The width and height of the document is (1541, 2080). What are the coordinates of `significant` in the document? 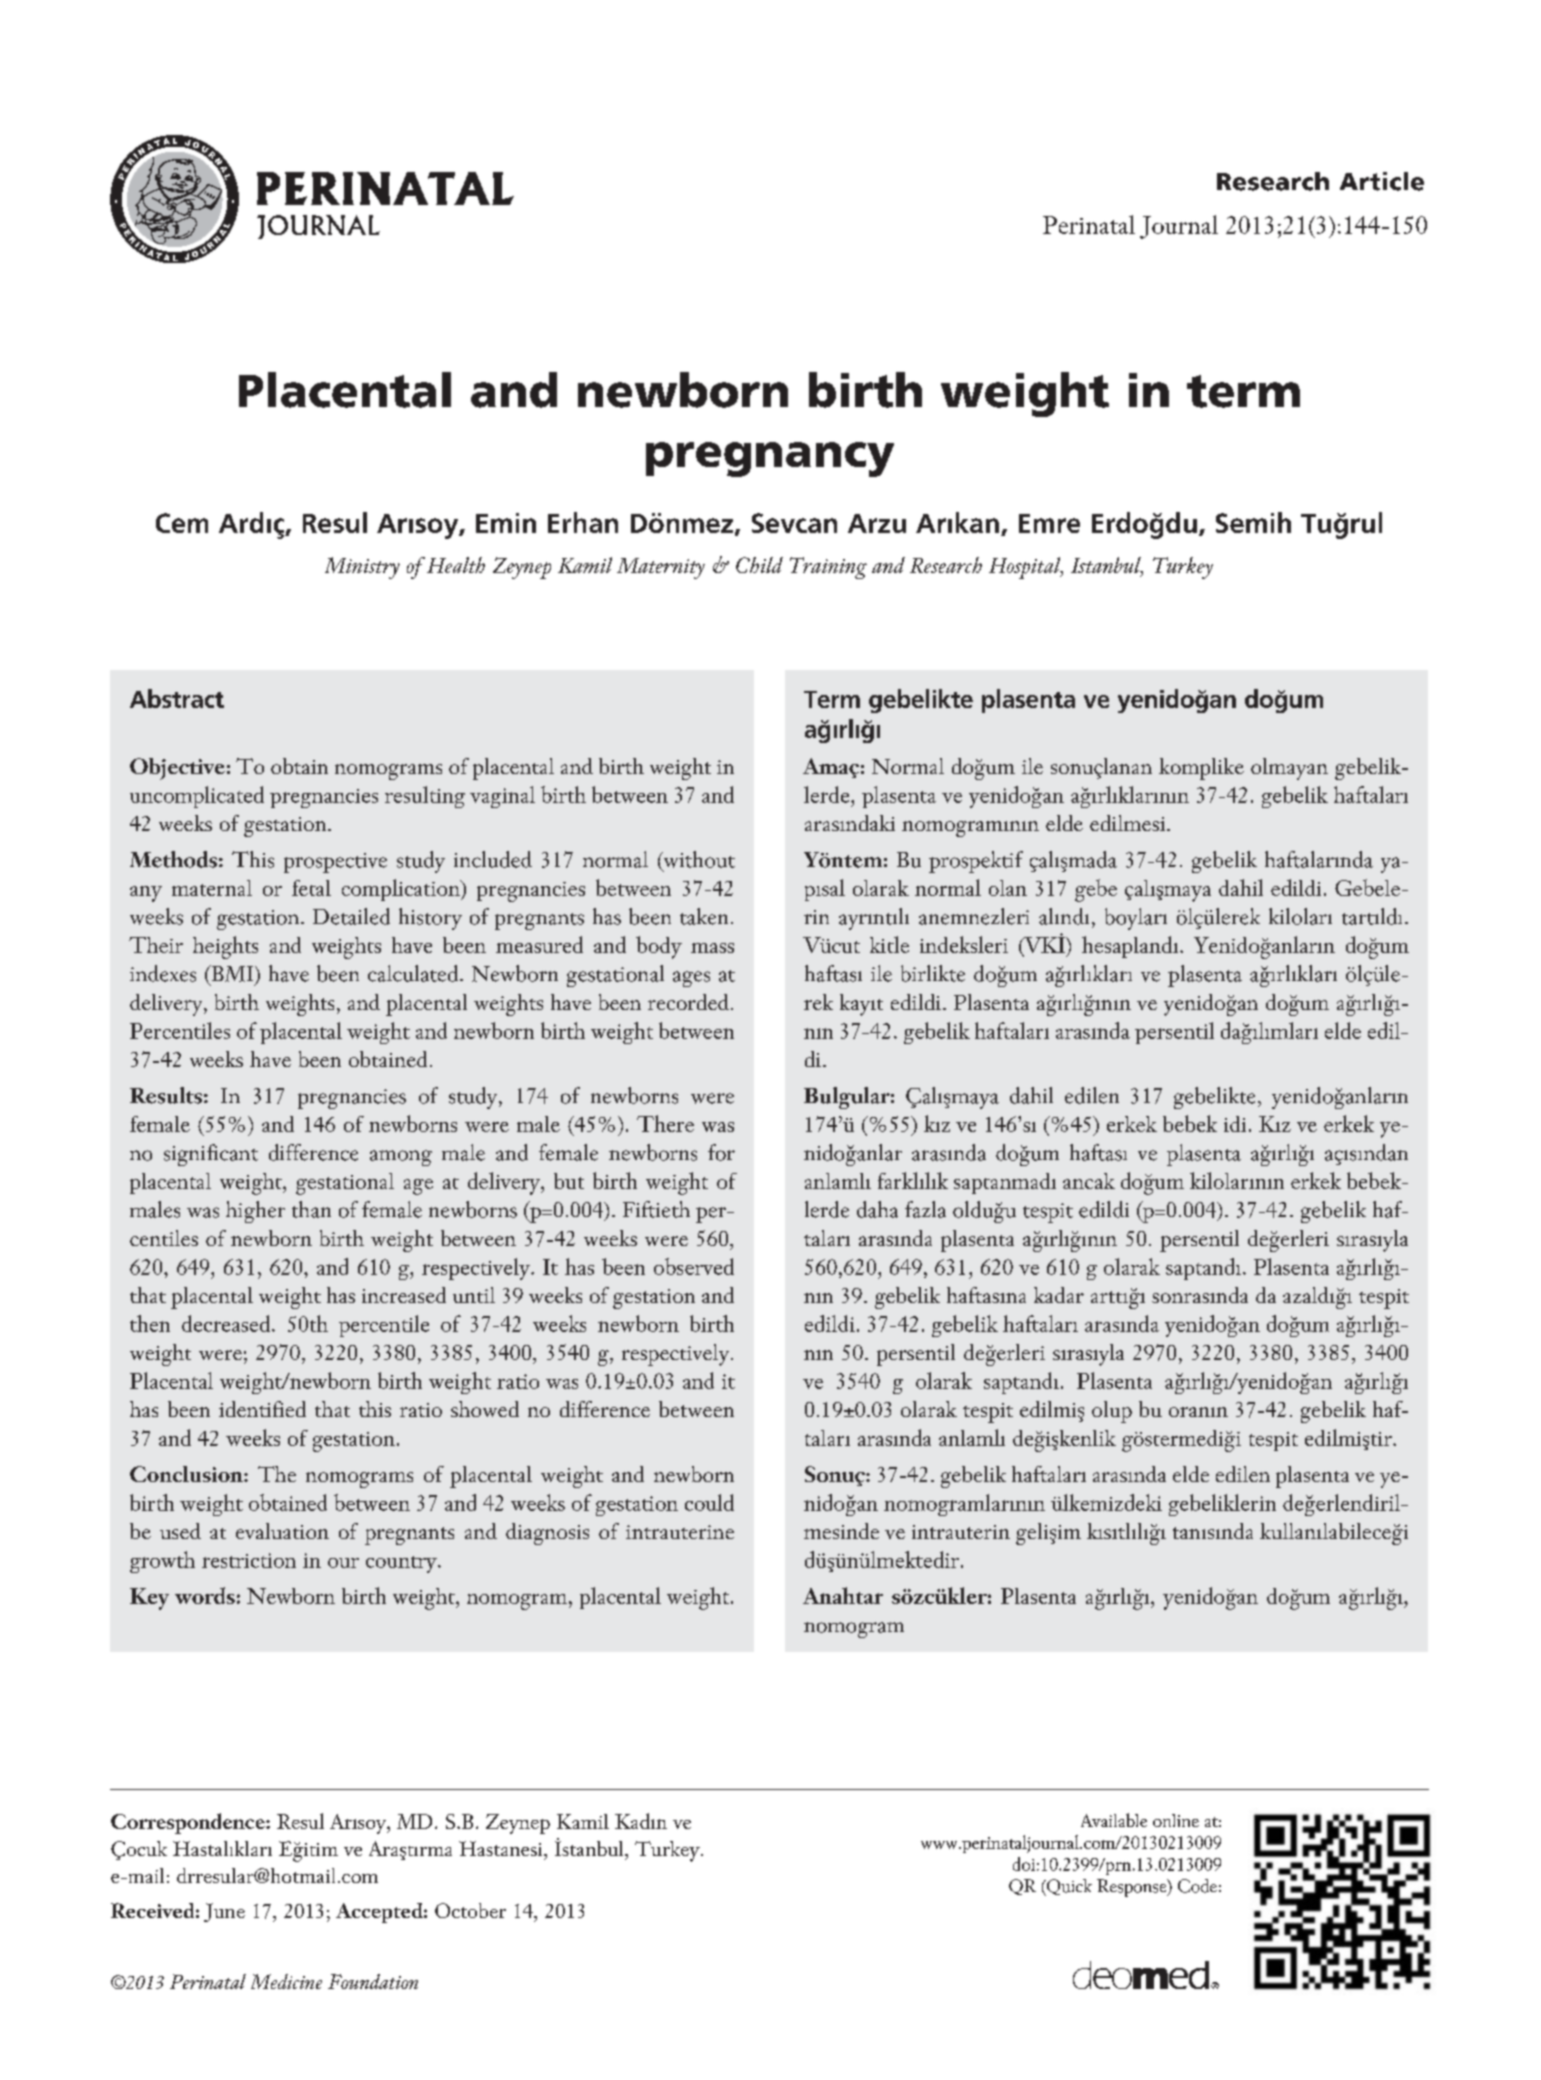 It's located at (211, 1155).
